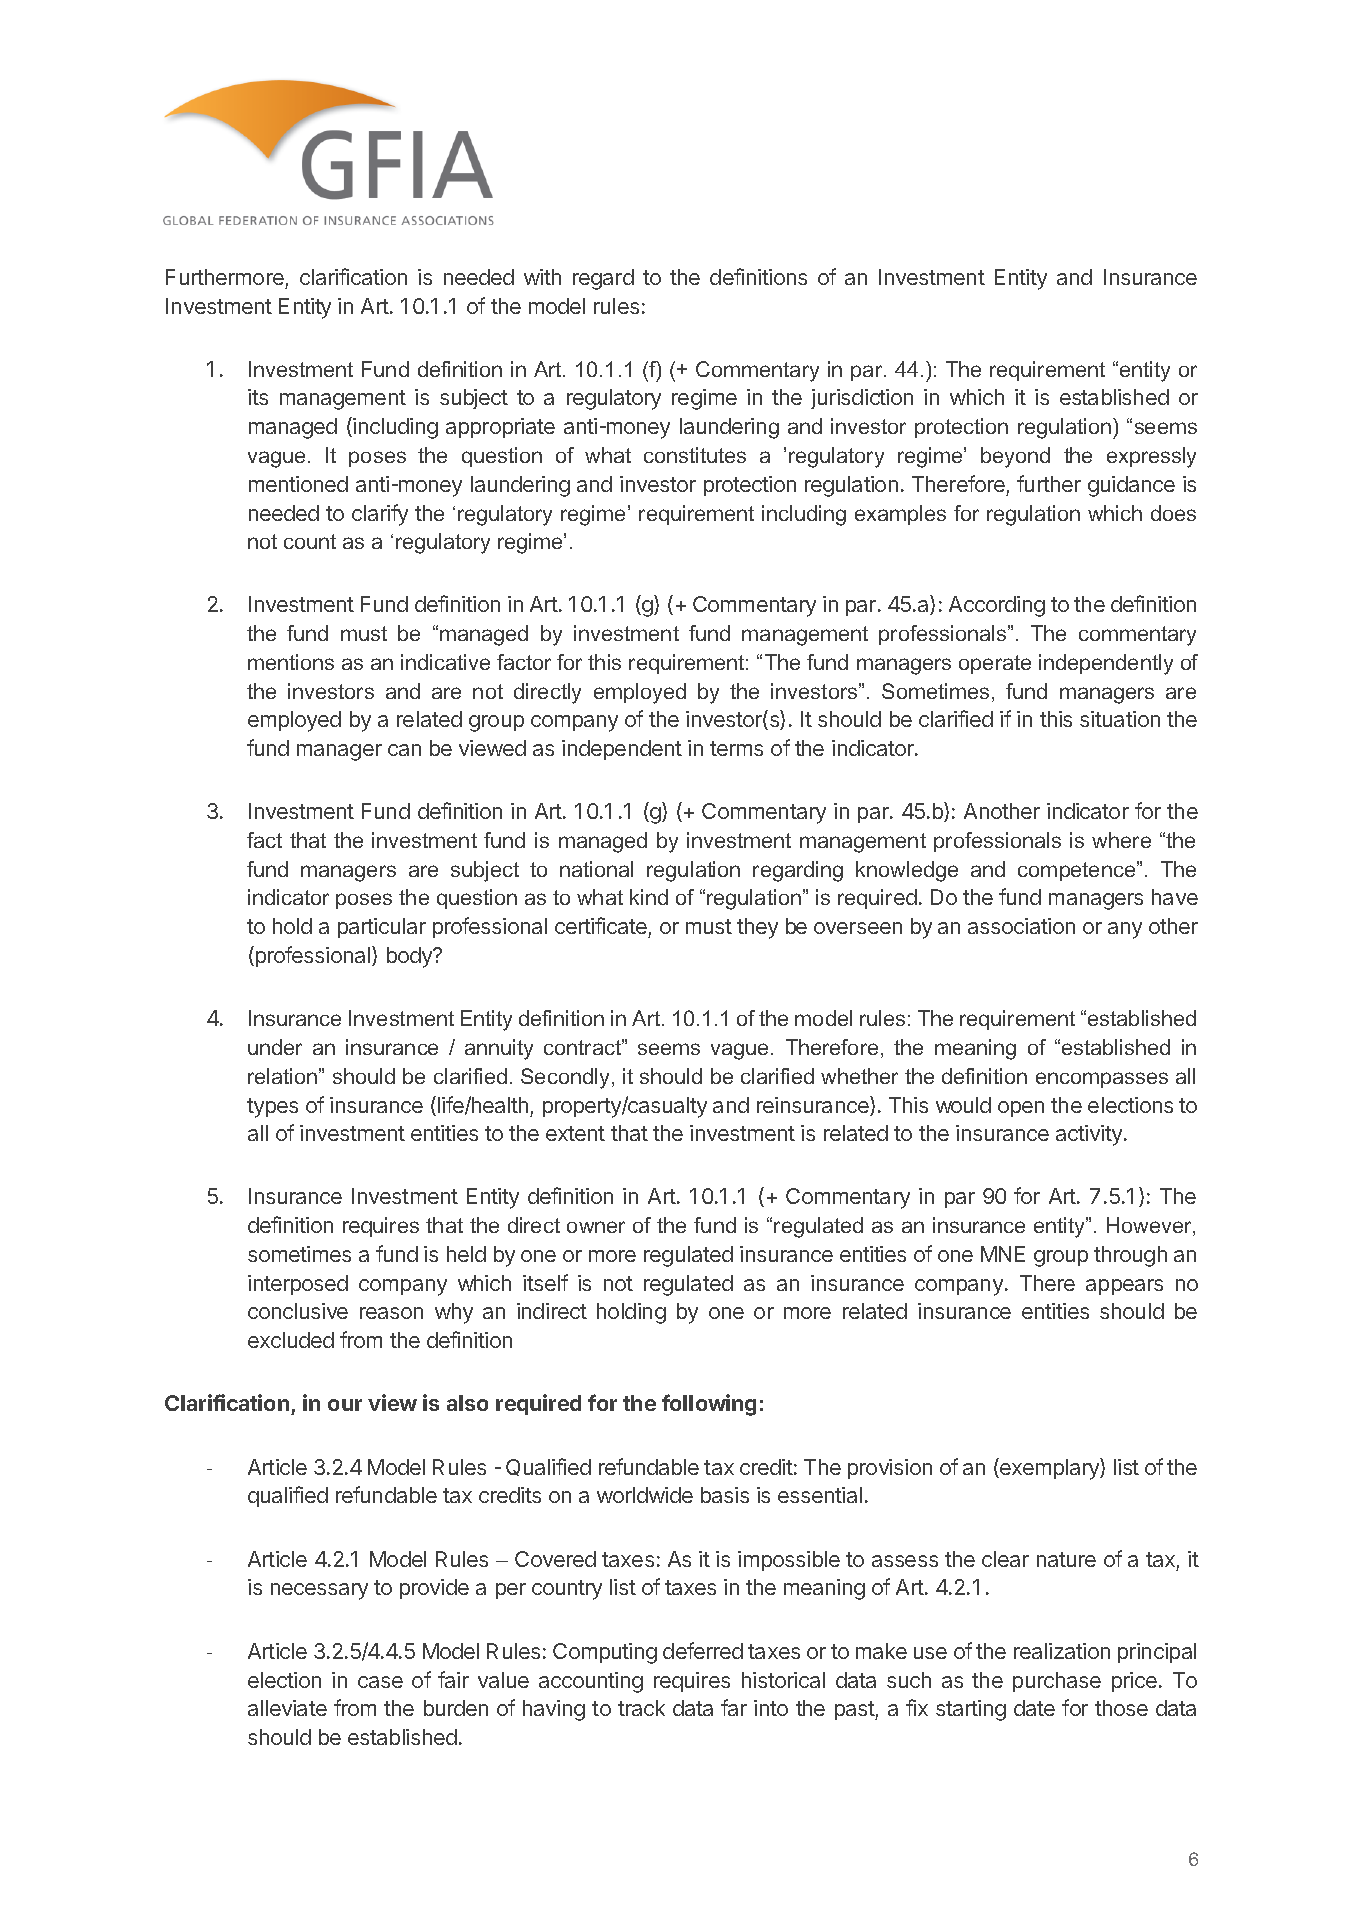 Image resolution: width=1363 pixels, height=1927 pixels. What do you see at coordinates (757, 928) in the screenshot?
I see `they` at bounding box center [757, 928].
